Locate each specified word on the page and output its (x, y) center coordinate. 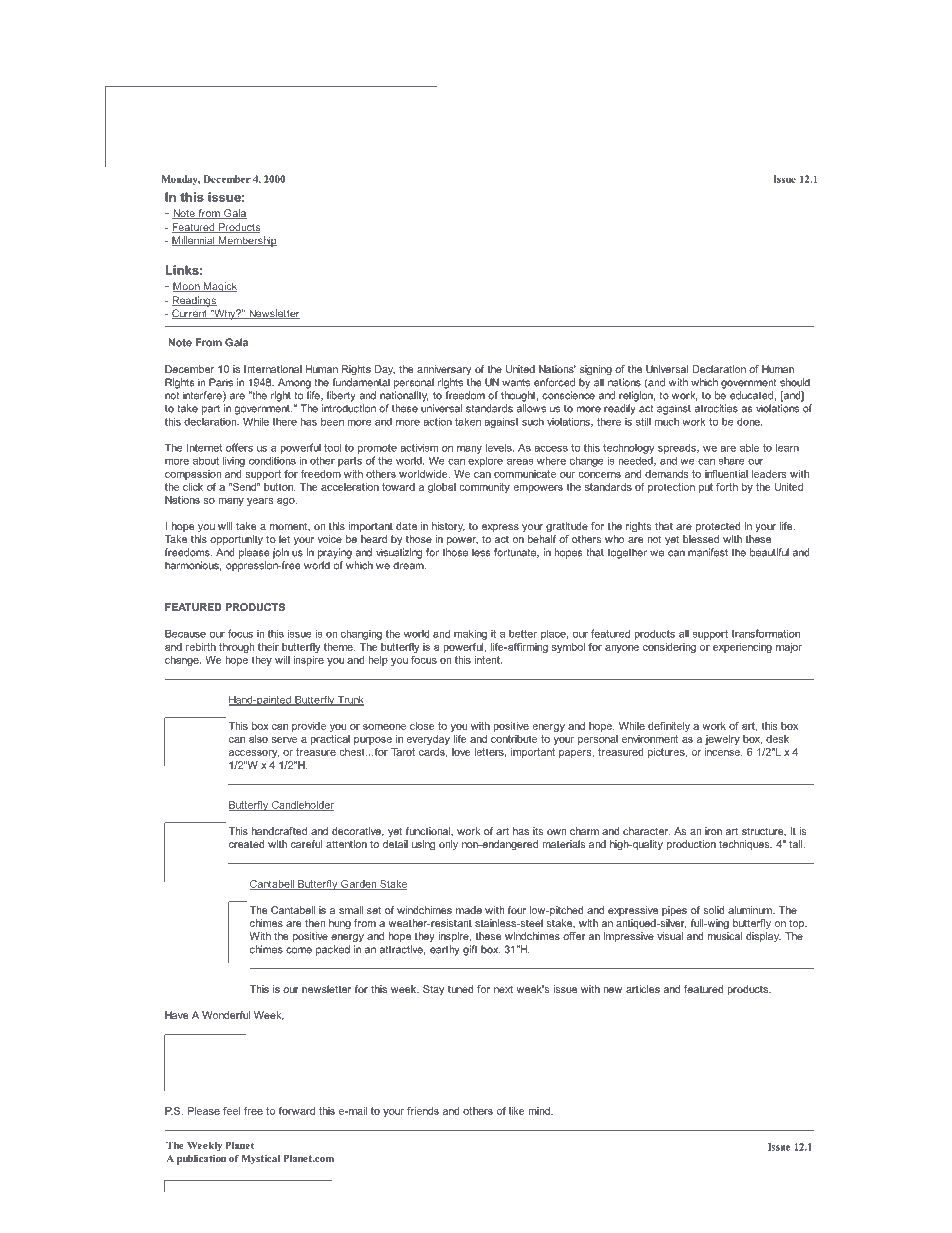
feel (231, 1111)
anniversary (444, 370)
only (448, 845)
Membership (246, 241)
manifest (708, 552)
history (448, 527)
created (247, 844)
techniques (745, 845)
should (795, 382)
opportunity (236, 540)
